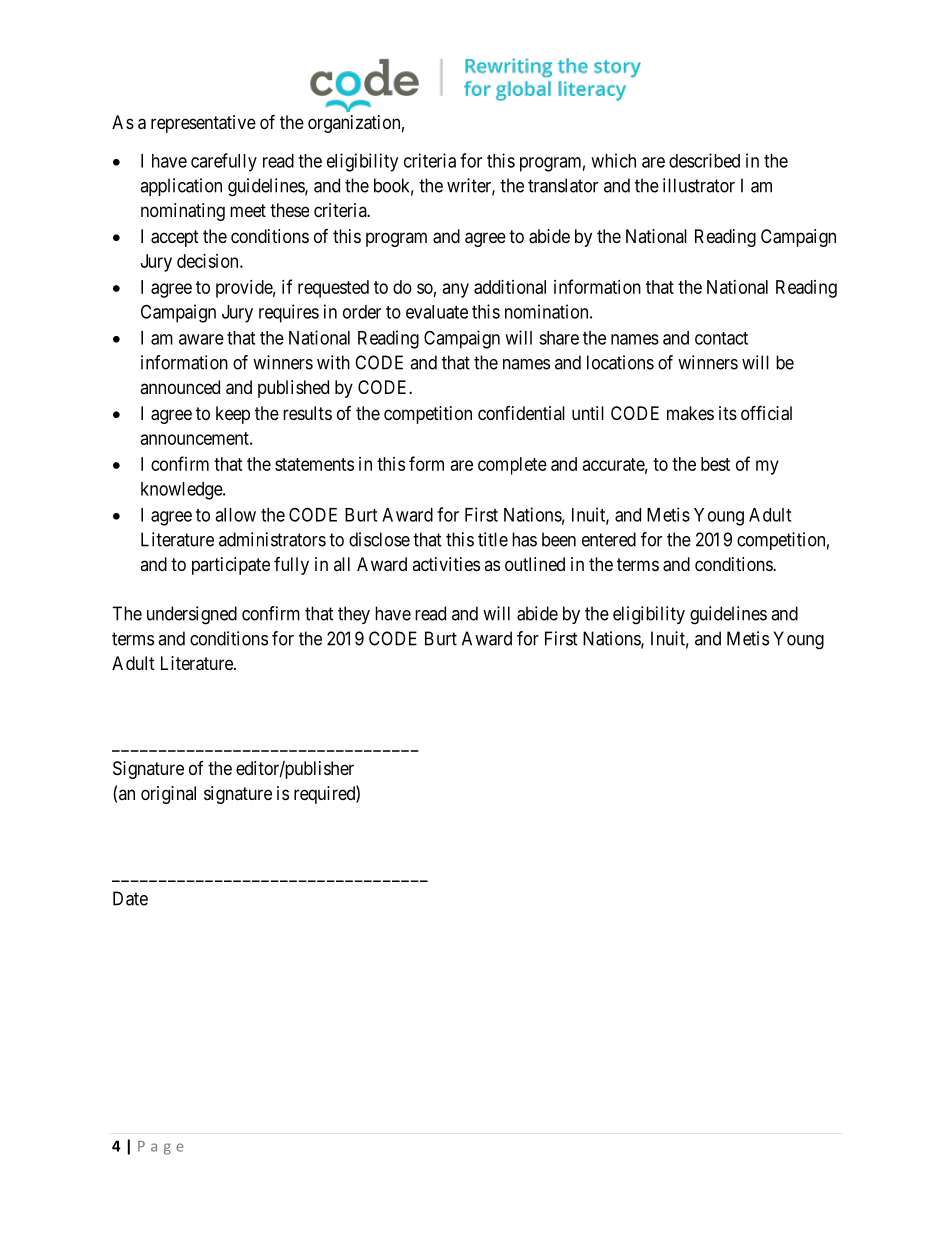 This document has height=1233, width=952. Describe the element at coordinates (609, 539) in the document. I see `entered` at that location.
